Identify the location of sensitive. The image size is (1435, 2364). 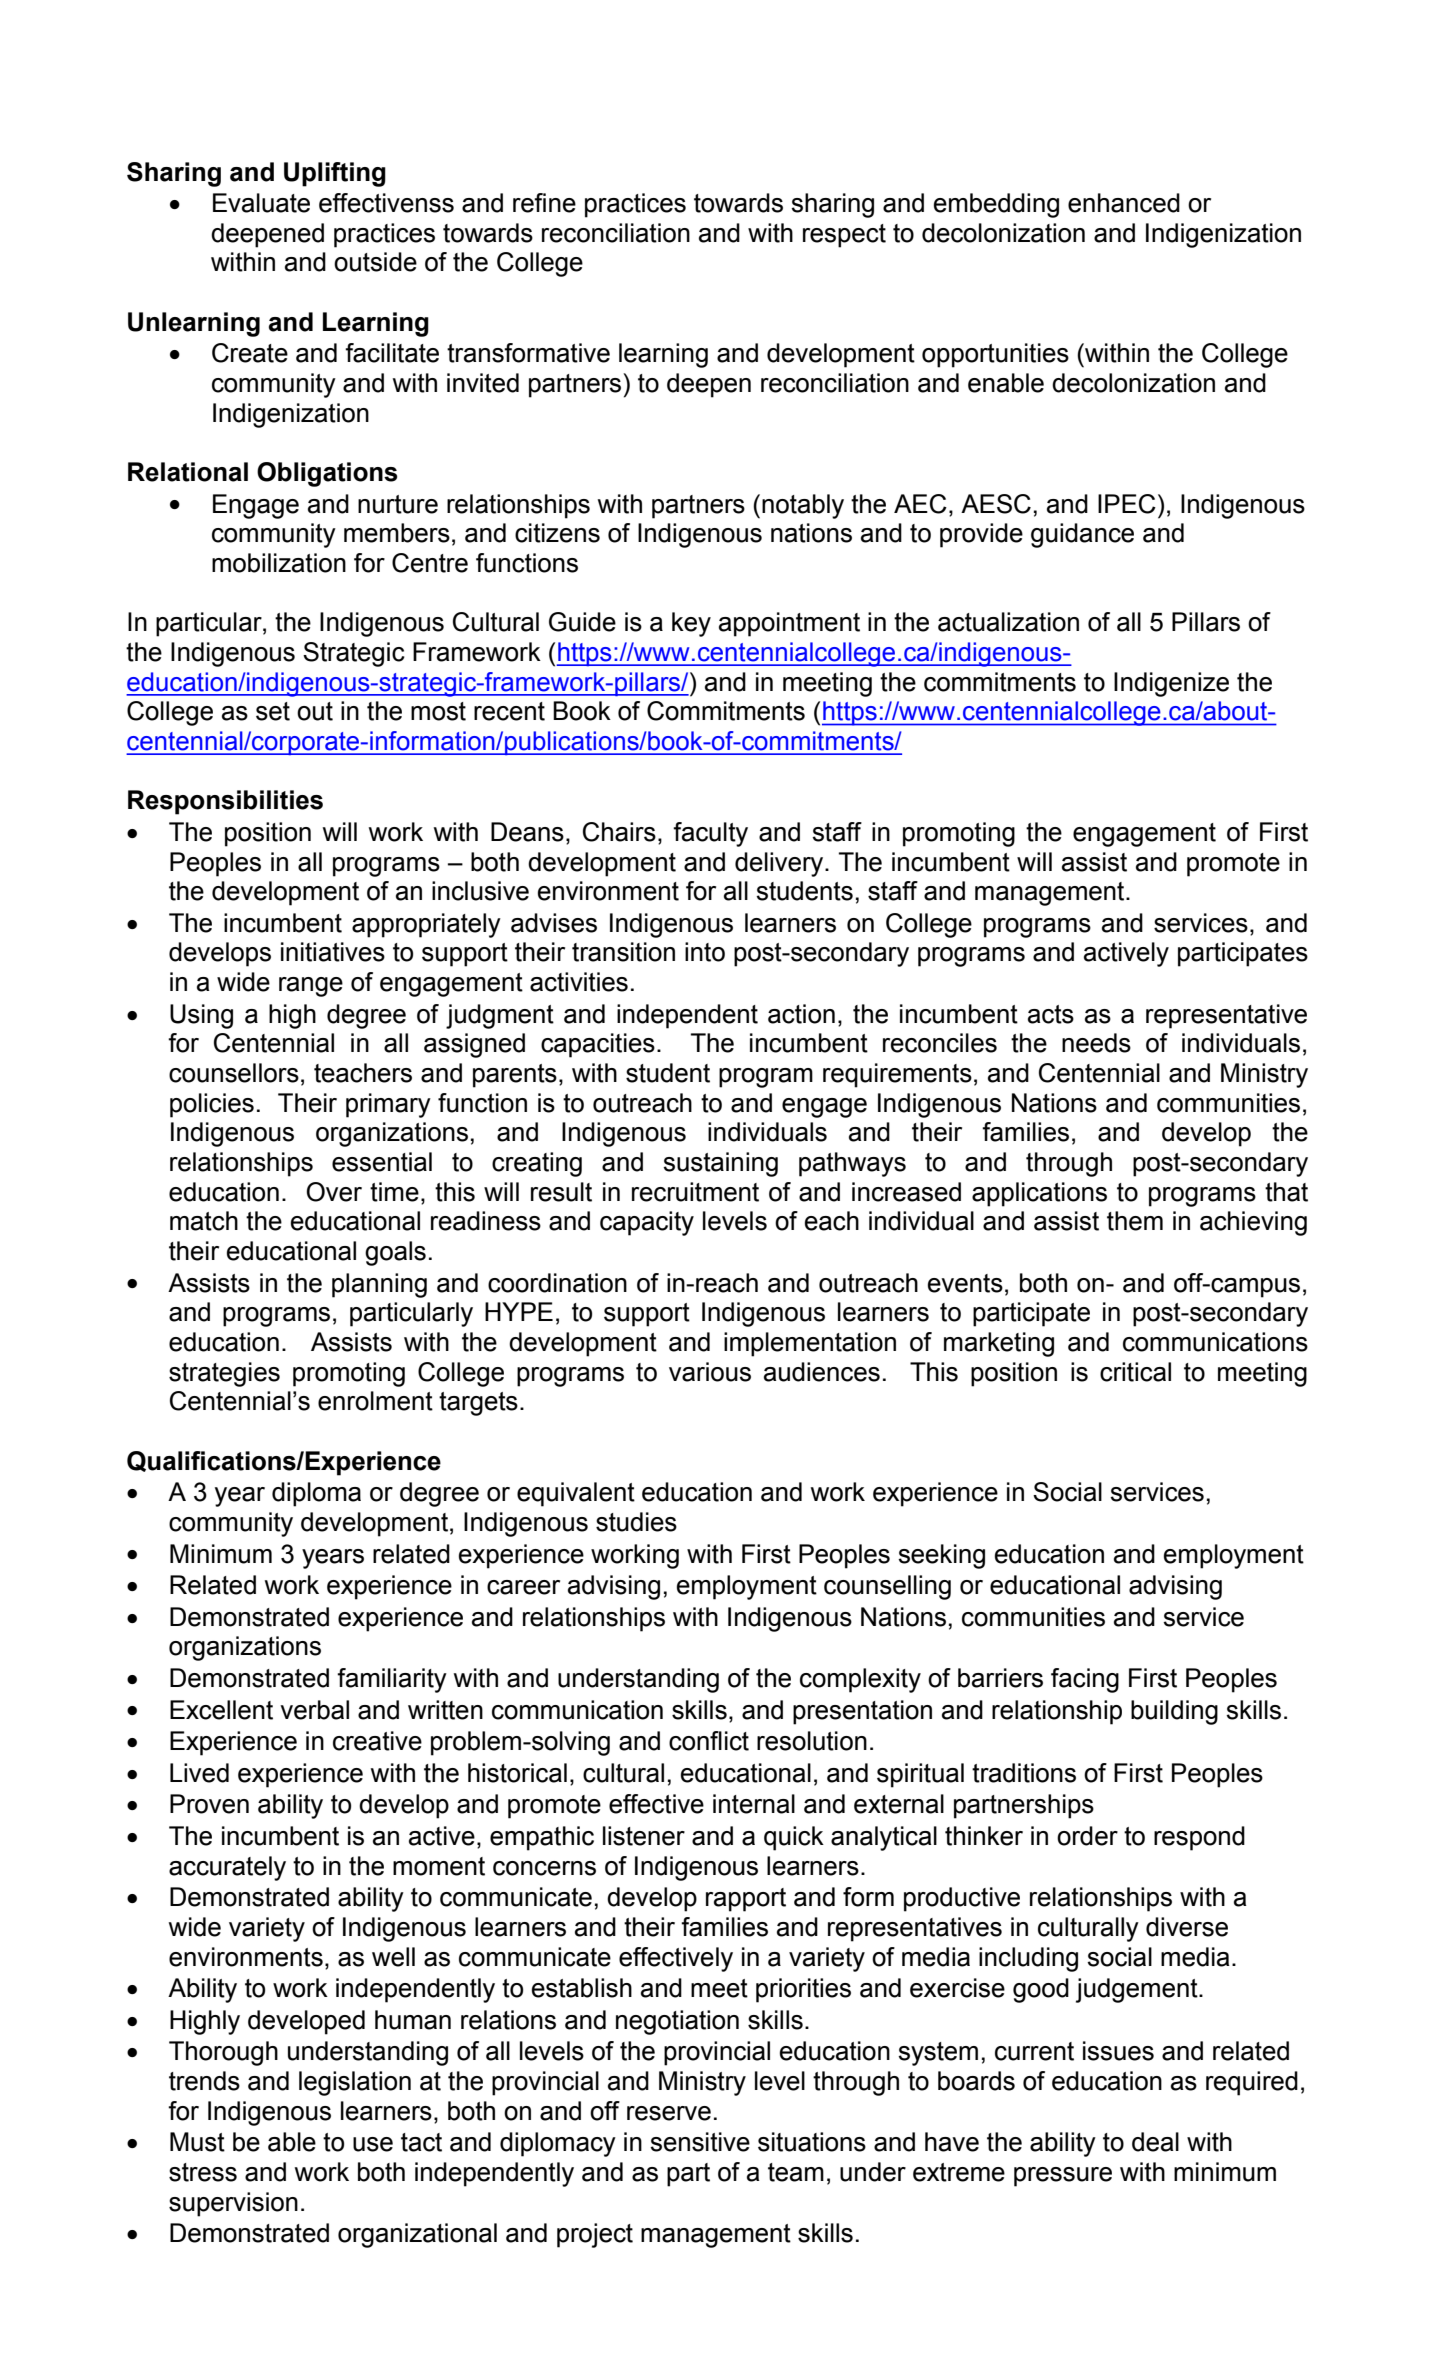
(700, 2142).
